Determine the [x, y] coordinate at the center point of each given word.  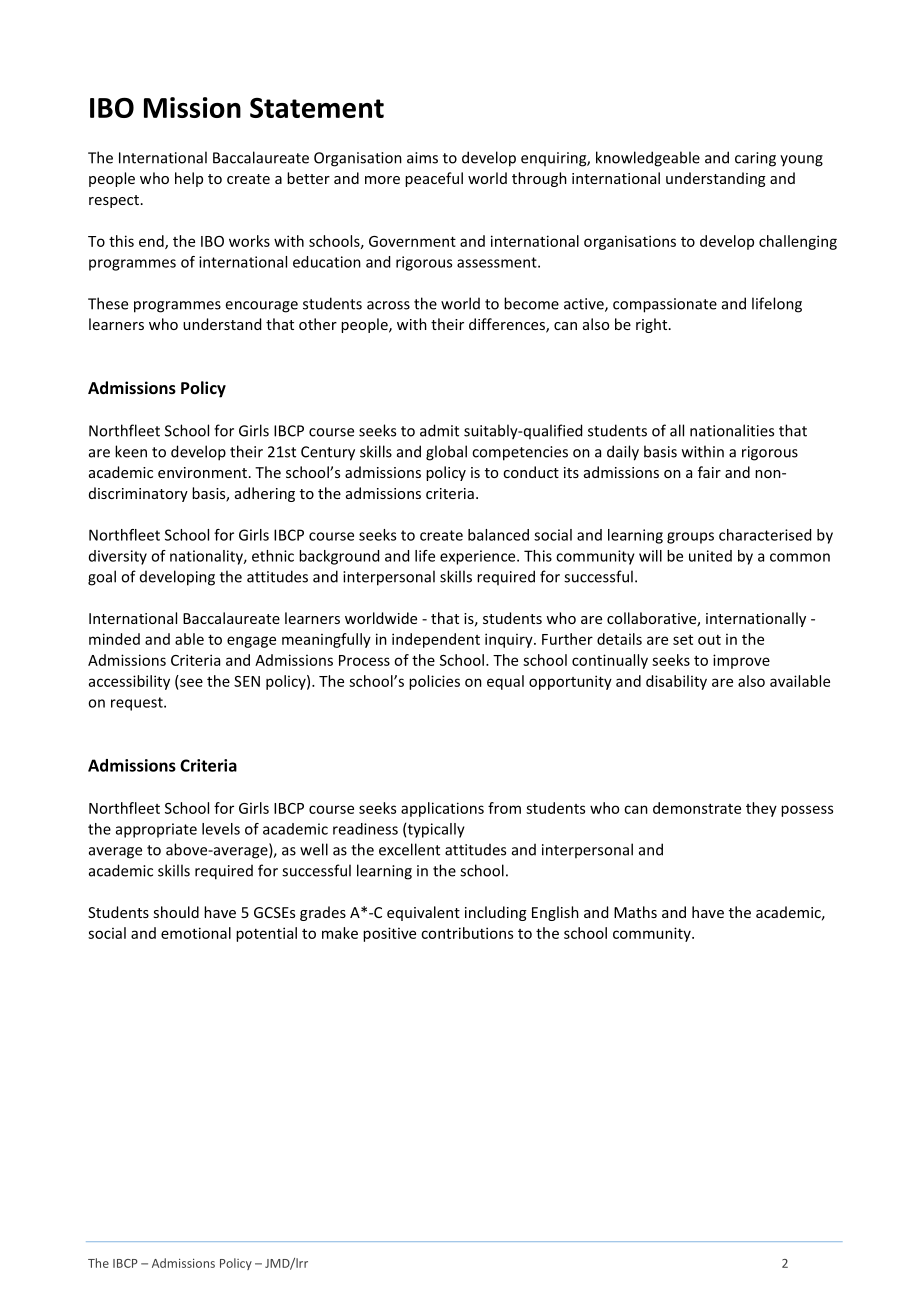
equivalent [423, 913]
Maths [635, 912]
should [176, 912]
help [189, 179]
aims [422, 158]
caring [755, 159]
